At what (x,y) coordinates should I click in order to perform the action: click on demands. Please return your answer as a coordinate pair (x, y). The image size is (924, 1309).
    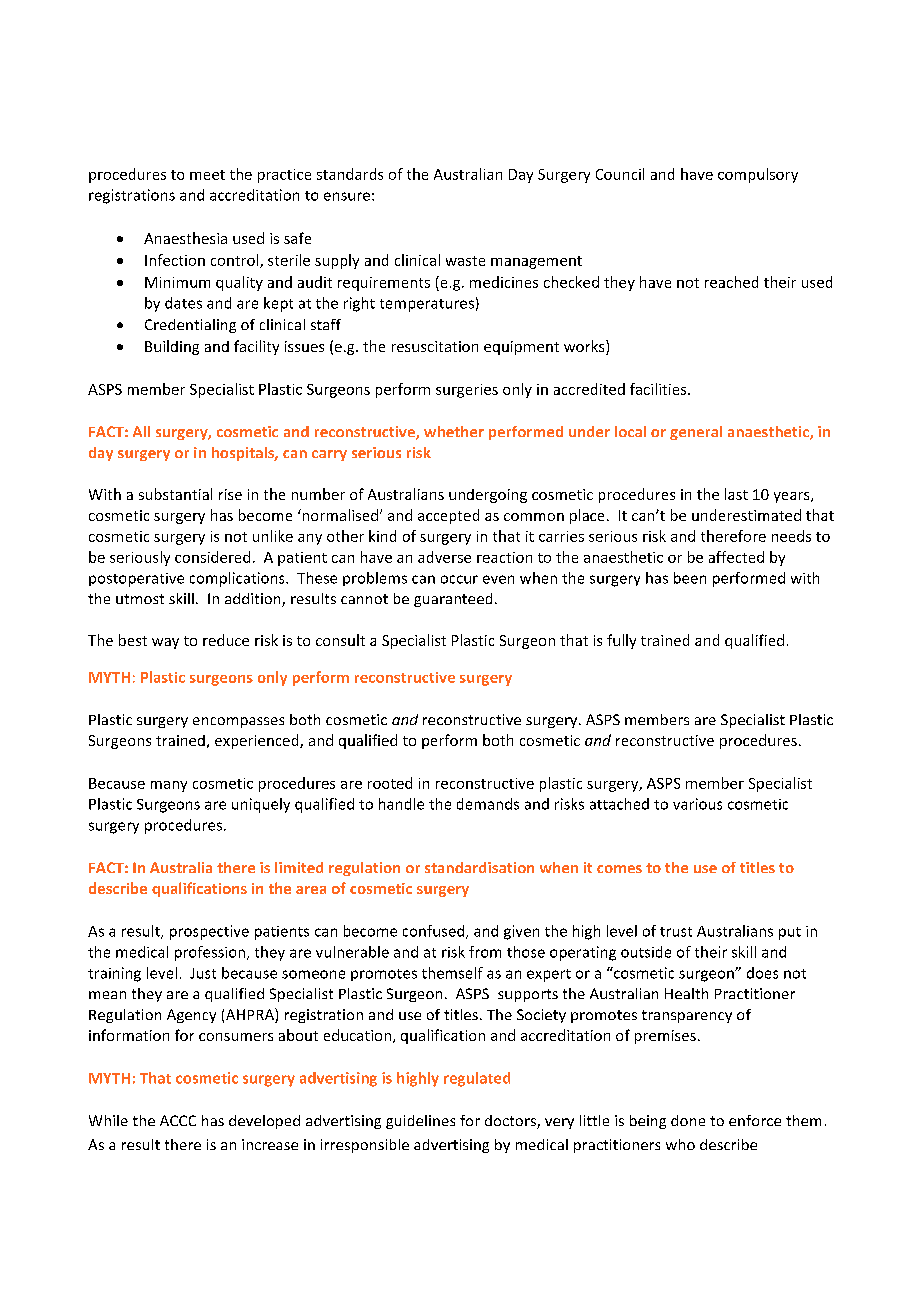
    Looking at the image, I should click on (488, 804).
